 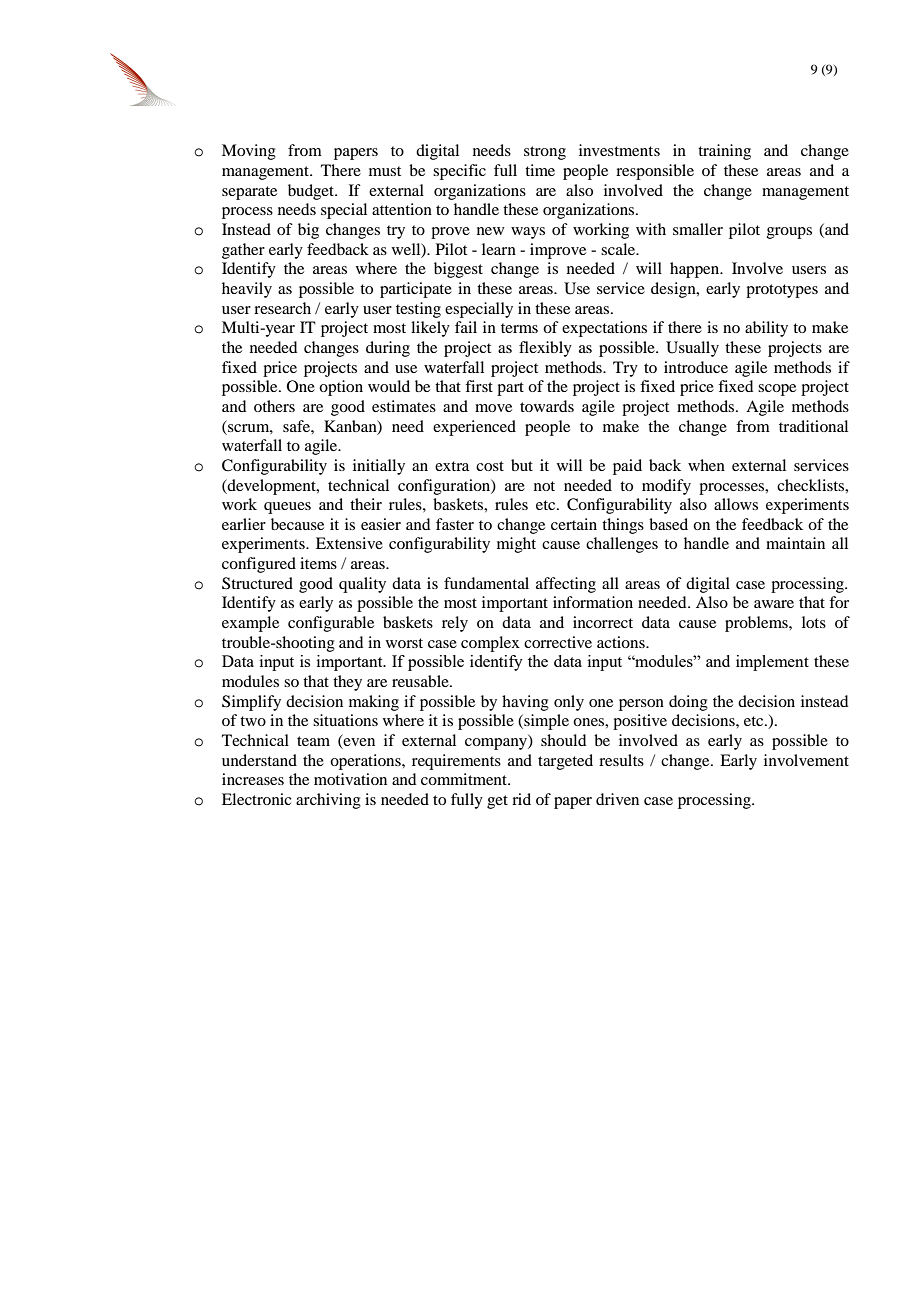 What do you see at coordinates (540, 170) in the screenshot?
I see `time` at bounding box center [540, 170].
